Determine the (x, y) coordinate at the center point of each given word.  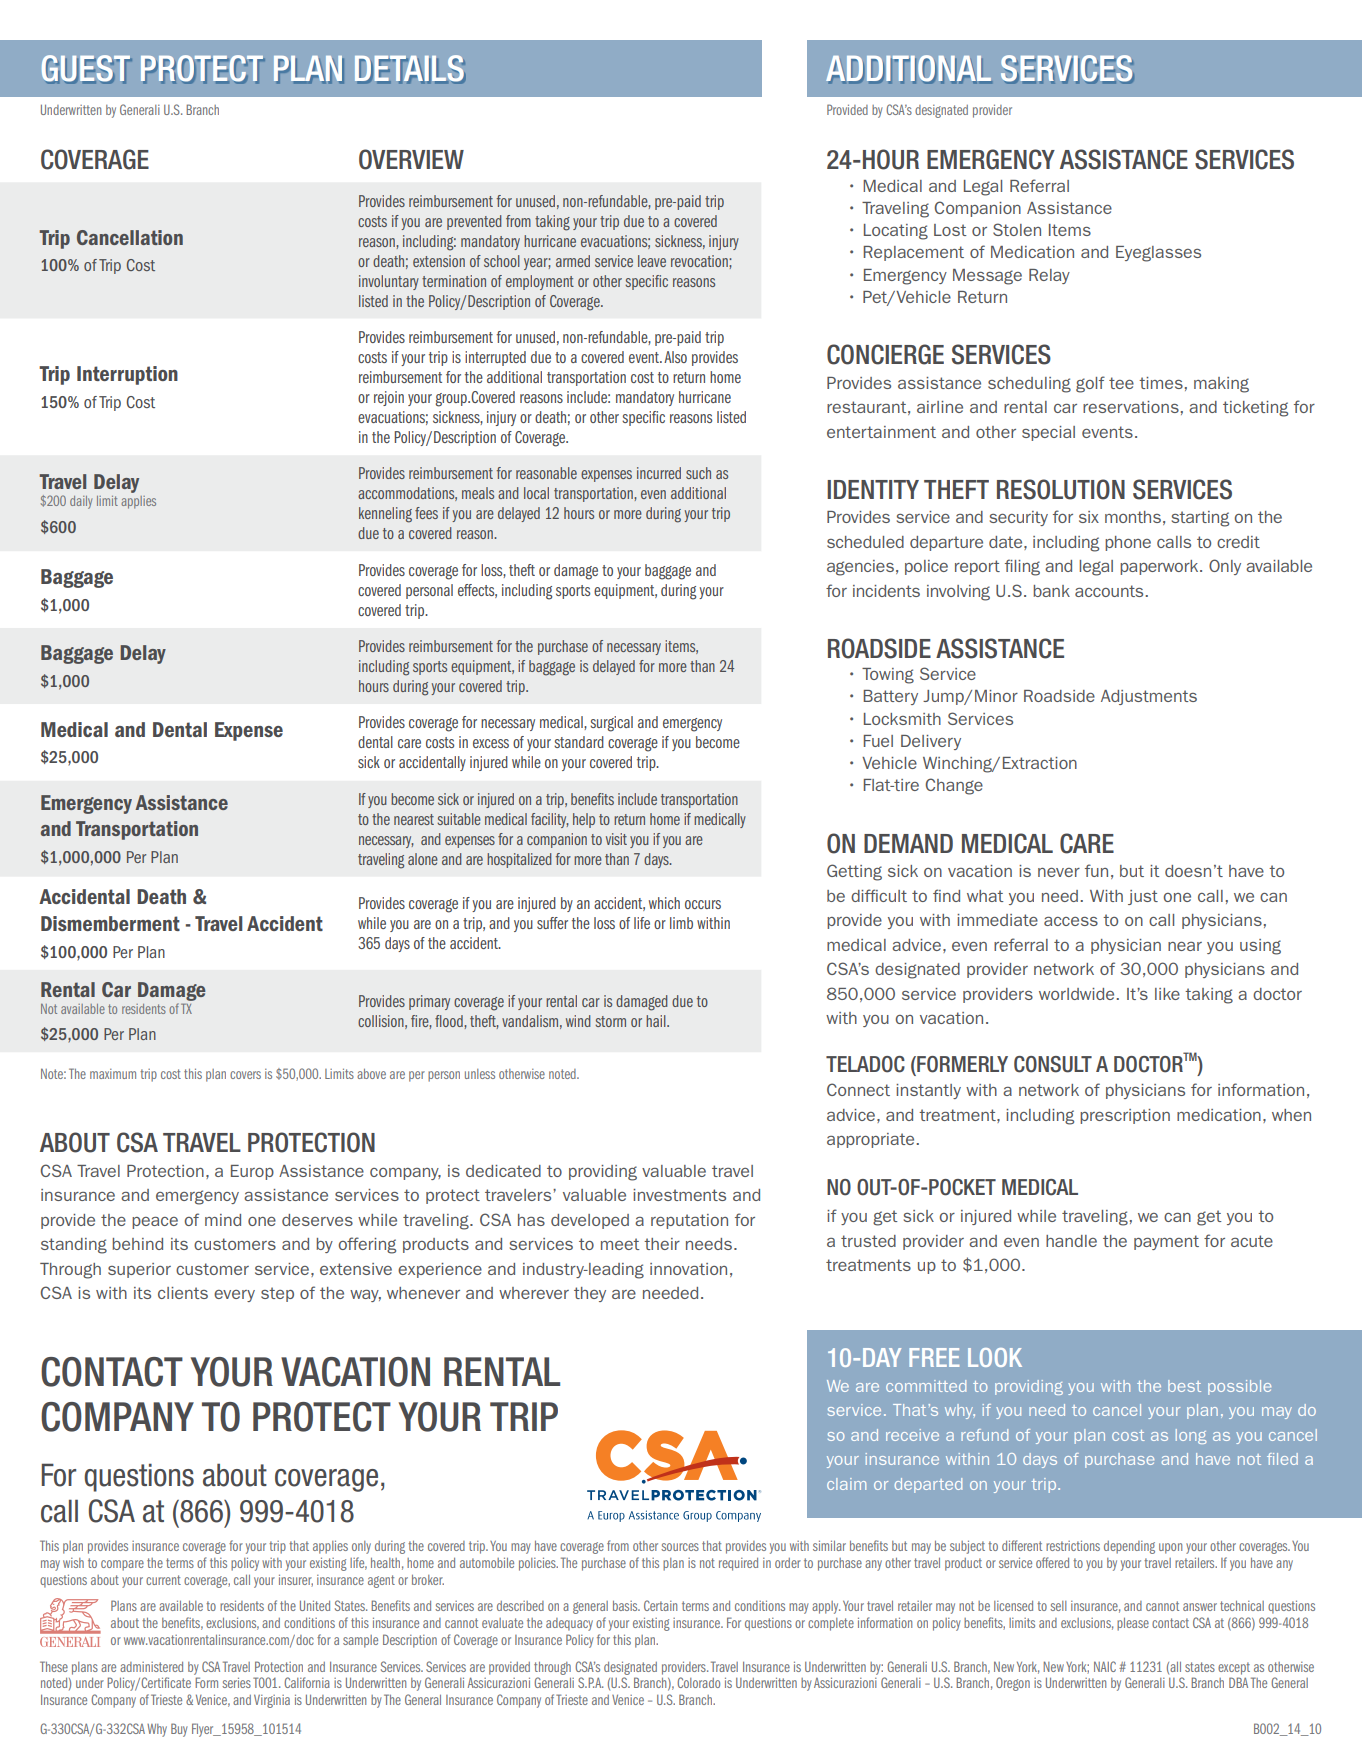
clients (183, 1293)
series (236, 1683)
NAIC (1105, 1666)
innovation (688, 1269)
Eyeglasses (1158, 254)
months (1133, 517)
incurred (659, 473)
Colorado (698, 1682)
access (1071, 921)
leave (652, 261)
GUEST (87, 69)
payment (1166, 1242)
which (664, 903)
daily (81, 502)
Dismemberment (110, 923)
